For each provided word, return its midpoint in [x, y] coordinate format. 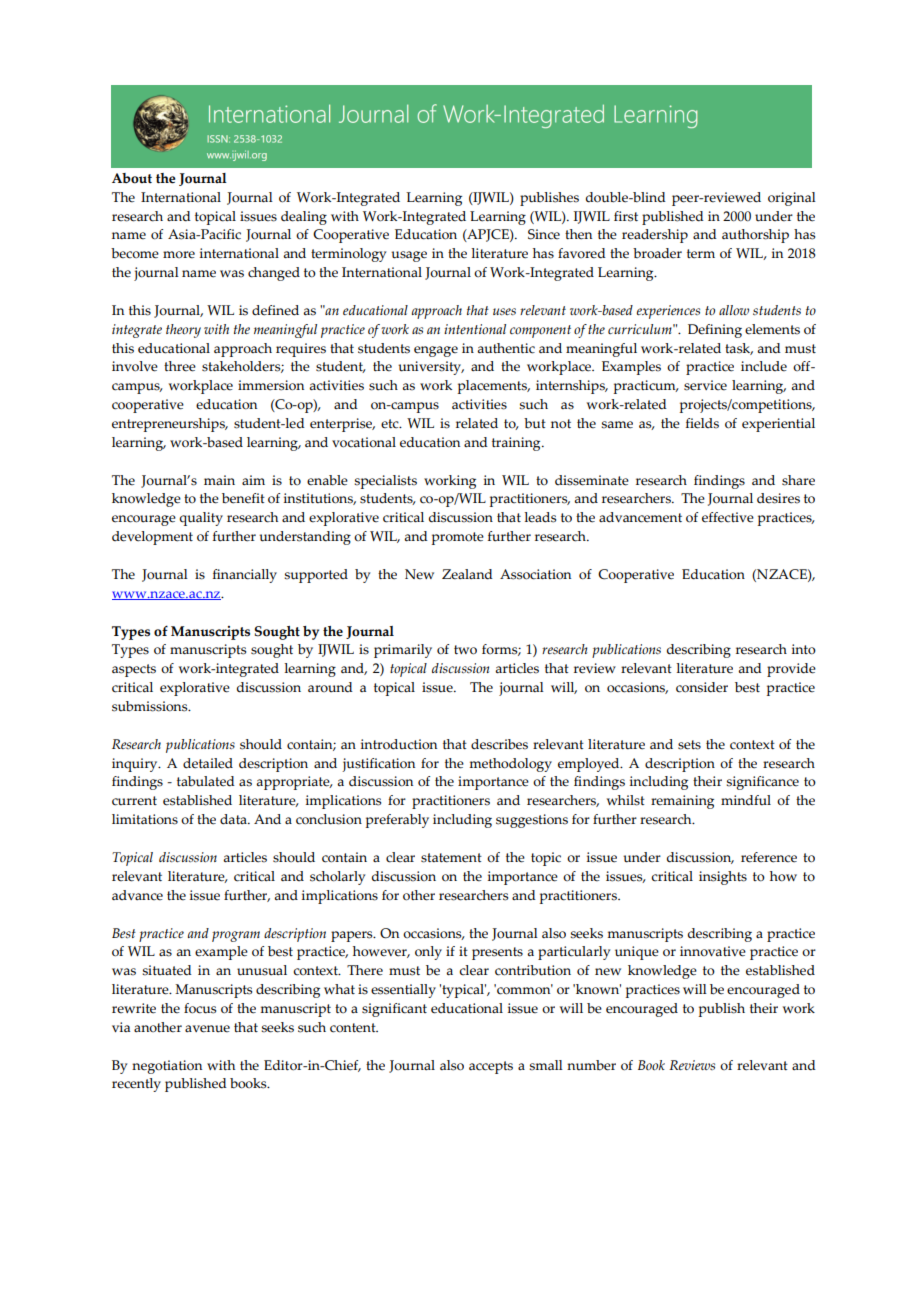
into [804, 649]
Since [544, 234]
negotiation [167, 1067]
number [591, 1065]
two [465, 650]
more [179, 255]
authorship [755, 236]
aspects [134, 670]
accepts [491, 1067]
